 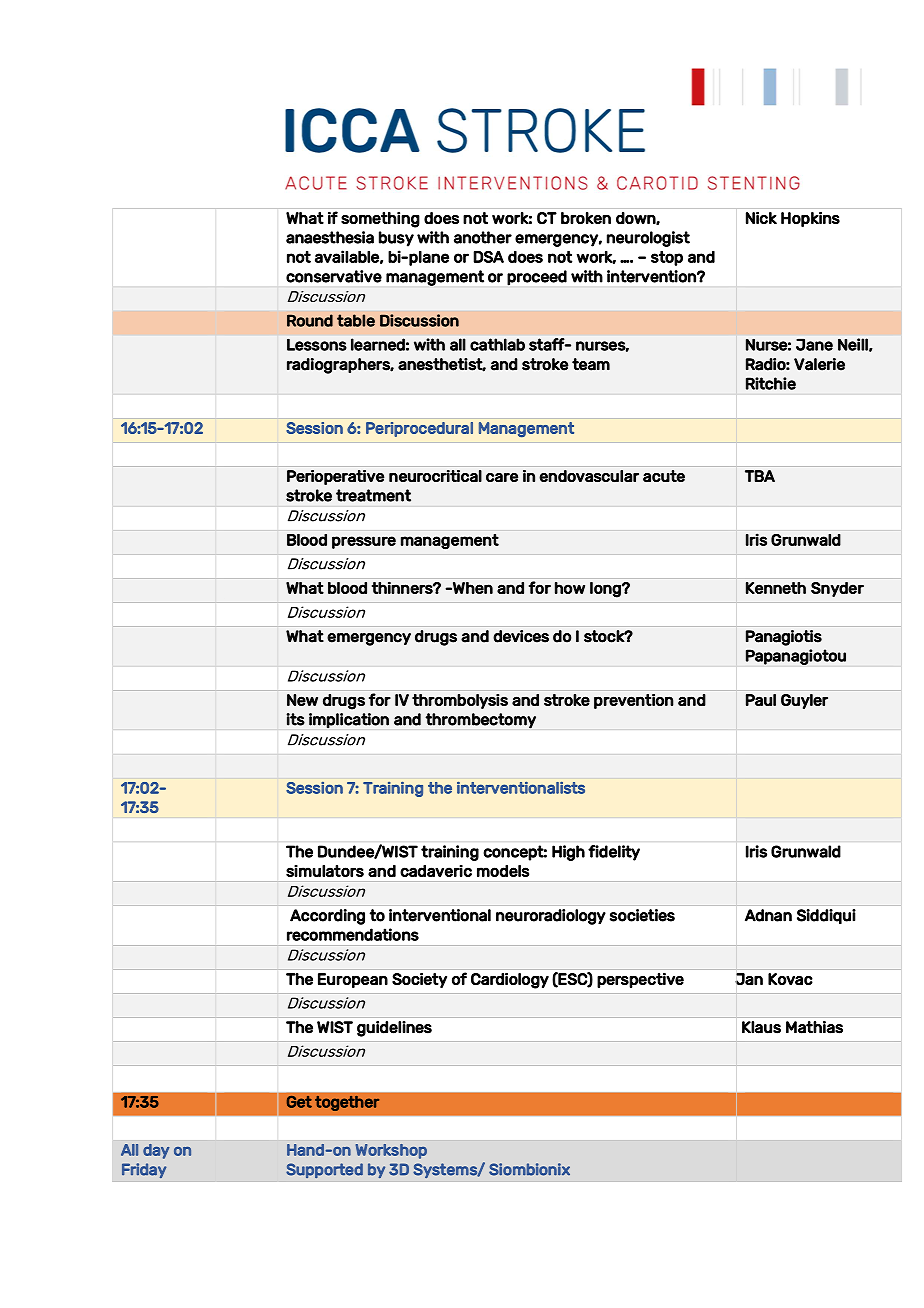 I want to click on Paul, so click(x=761, y=700).
